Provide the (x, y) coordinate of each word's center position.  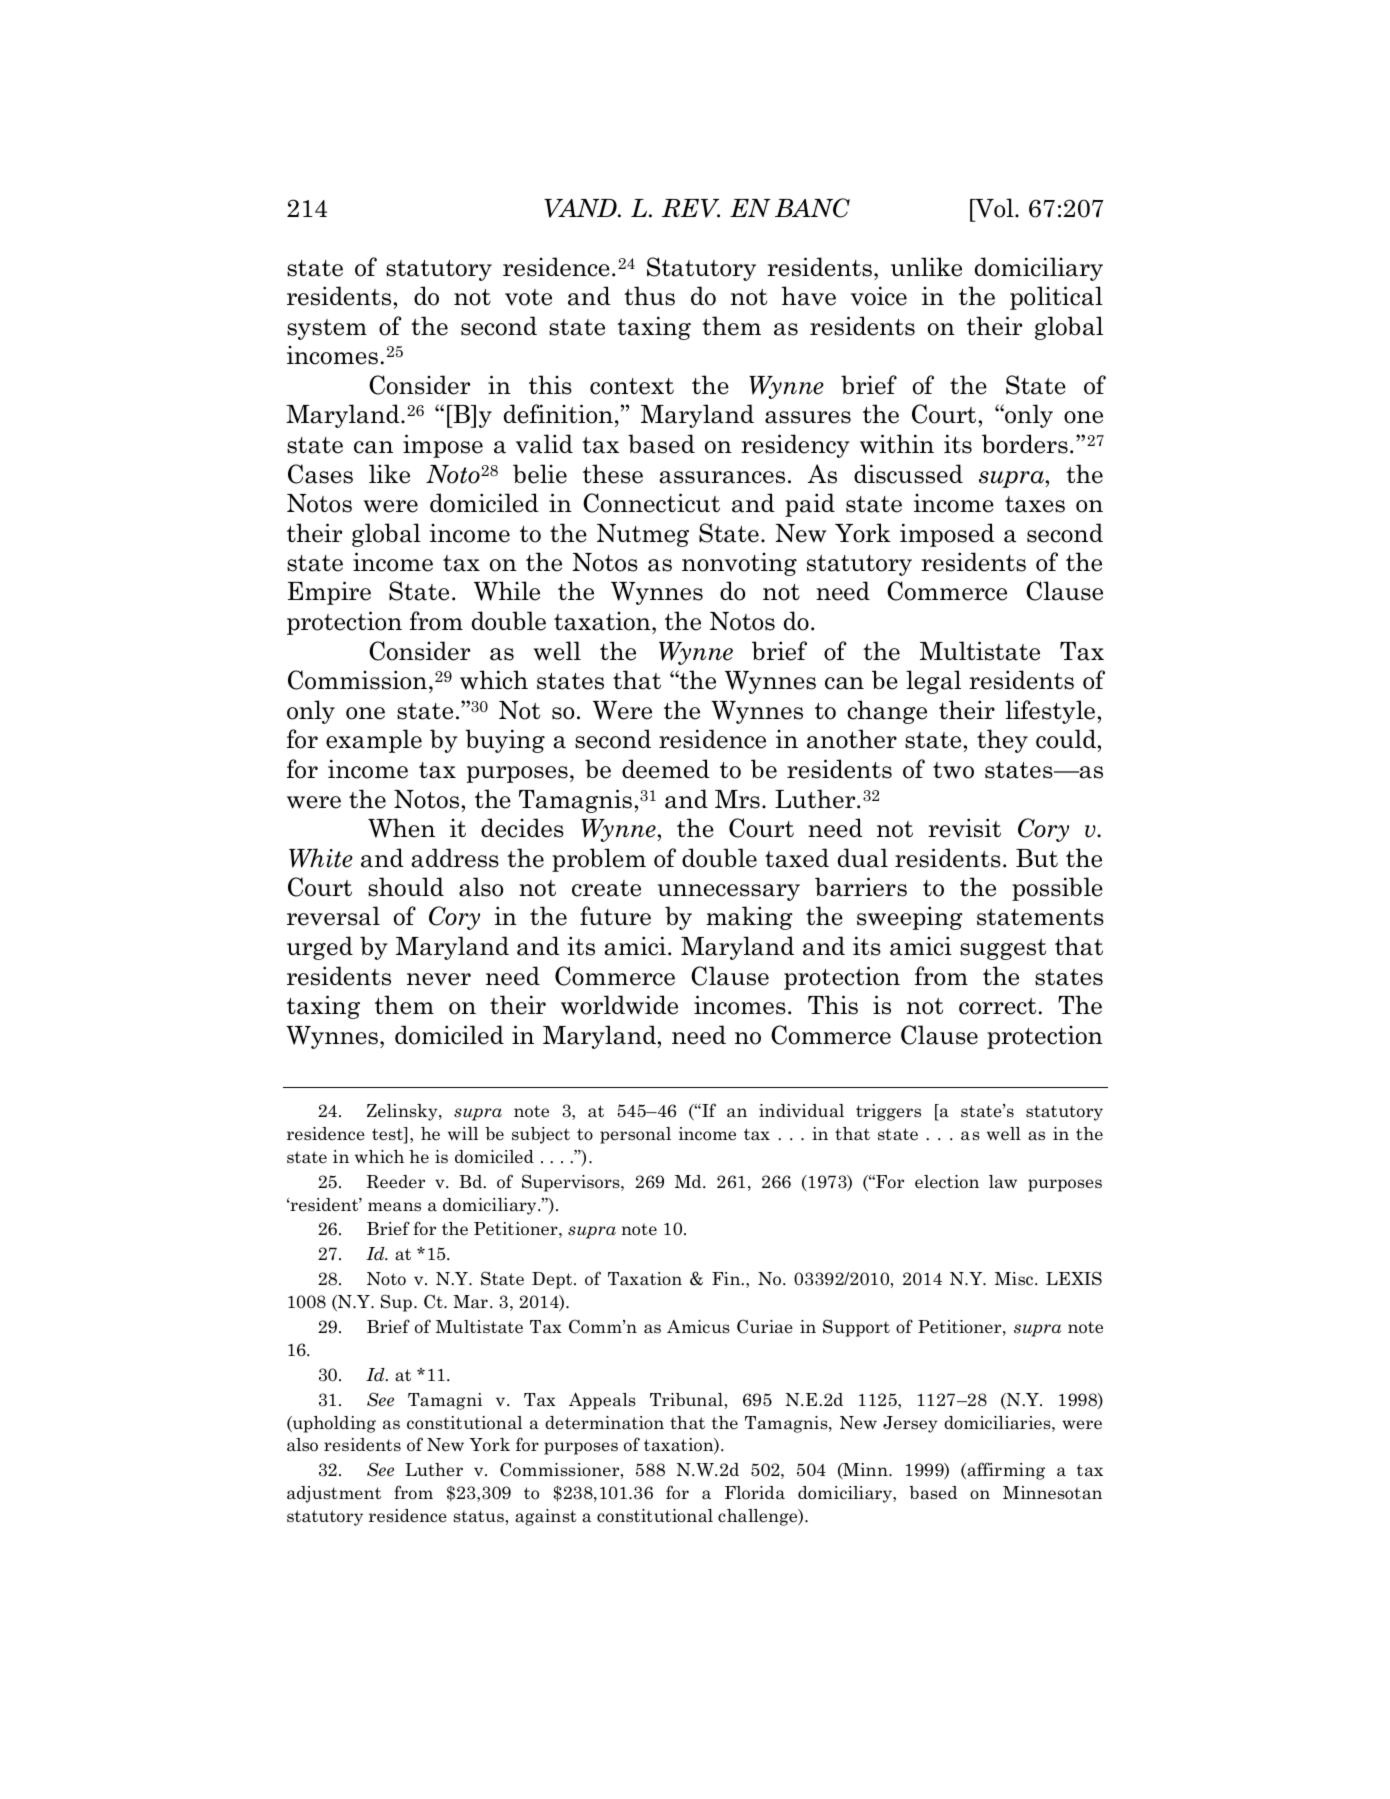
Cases (320, 474)
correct (997, 1006)
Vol (994, 208)
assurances (722, 477)
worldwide (619, 1005)
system (327, 329)
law (1003, 1182)
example (374, 741)
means (394, 1207)
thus (649, 296)
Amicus (698, 1327)
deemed (666, 769)
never (439, 979)
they (1002, 741)
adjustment (334, 1494)
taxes (1035, 504)
